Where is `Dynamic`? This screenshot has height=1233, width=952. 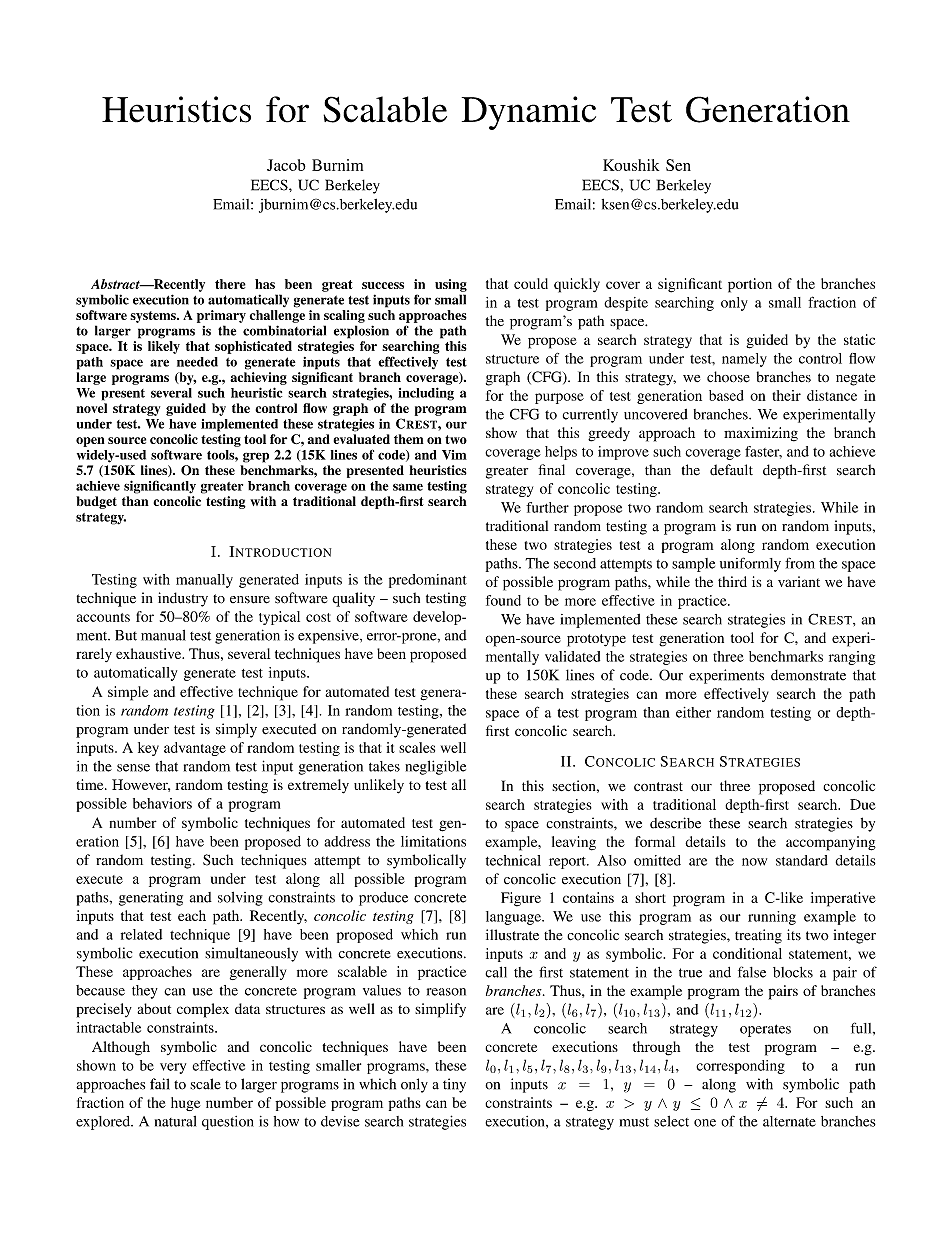
Dynamic is located at coordinates (529, 113).
